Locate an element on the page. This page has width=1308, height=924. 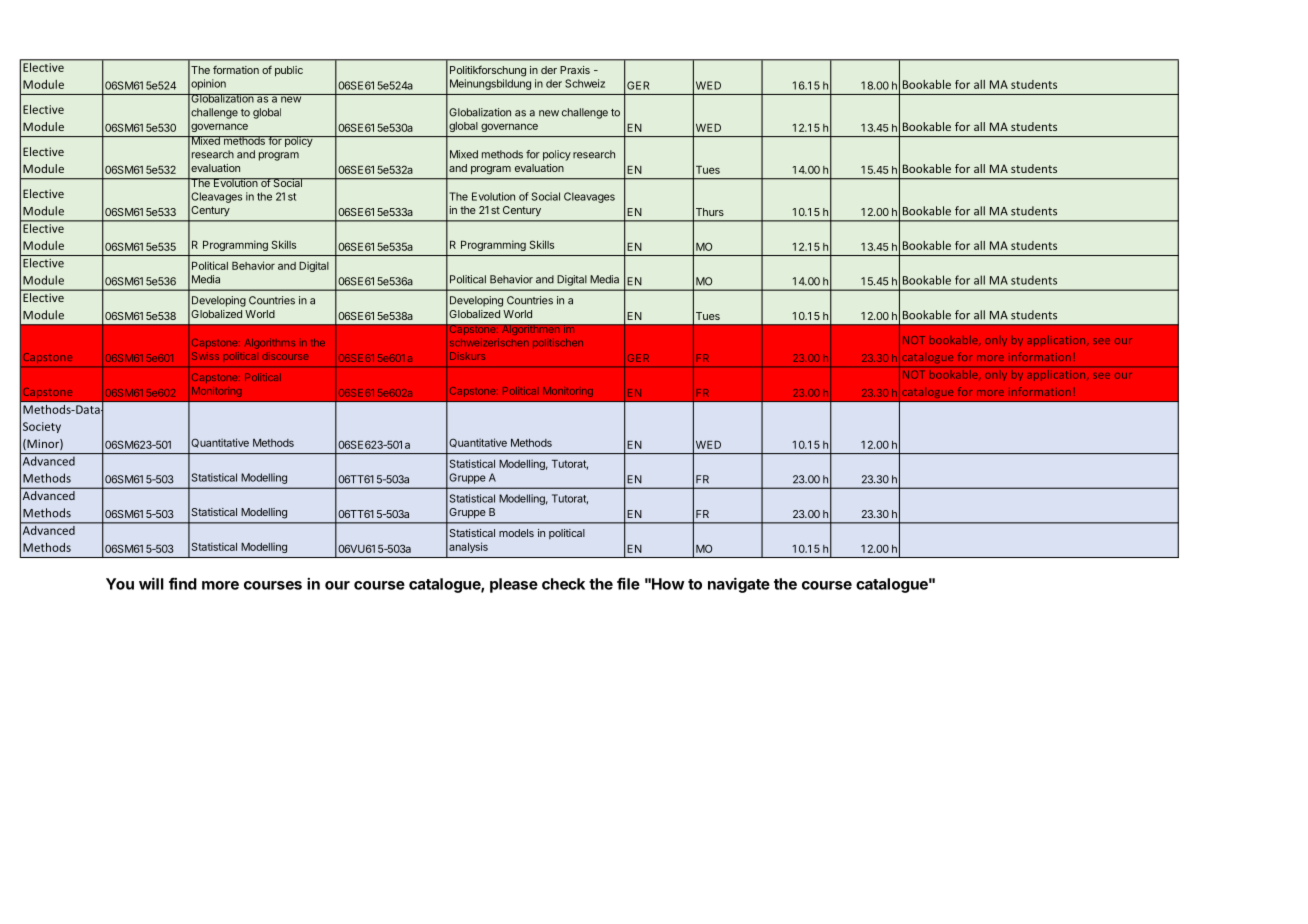
You is located at coordinates (120, 584).
